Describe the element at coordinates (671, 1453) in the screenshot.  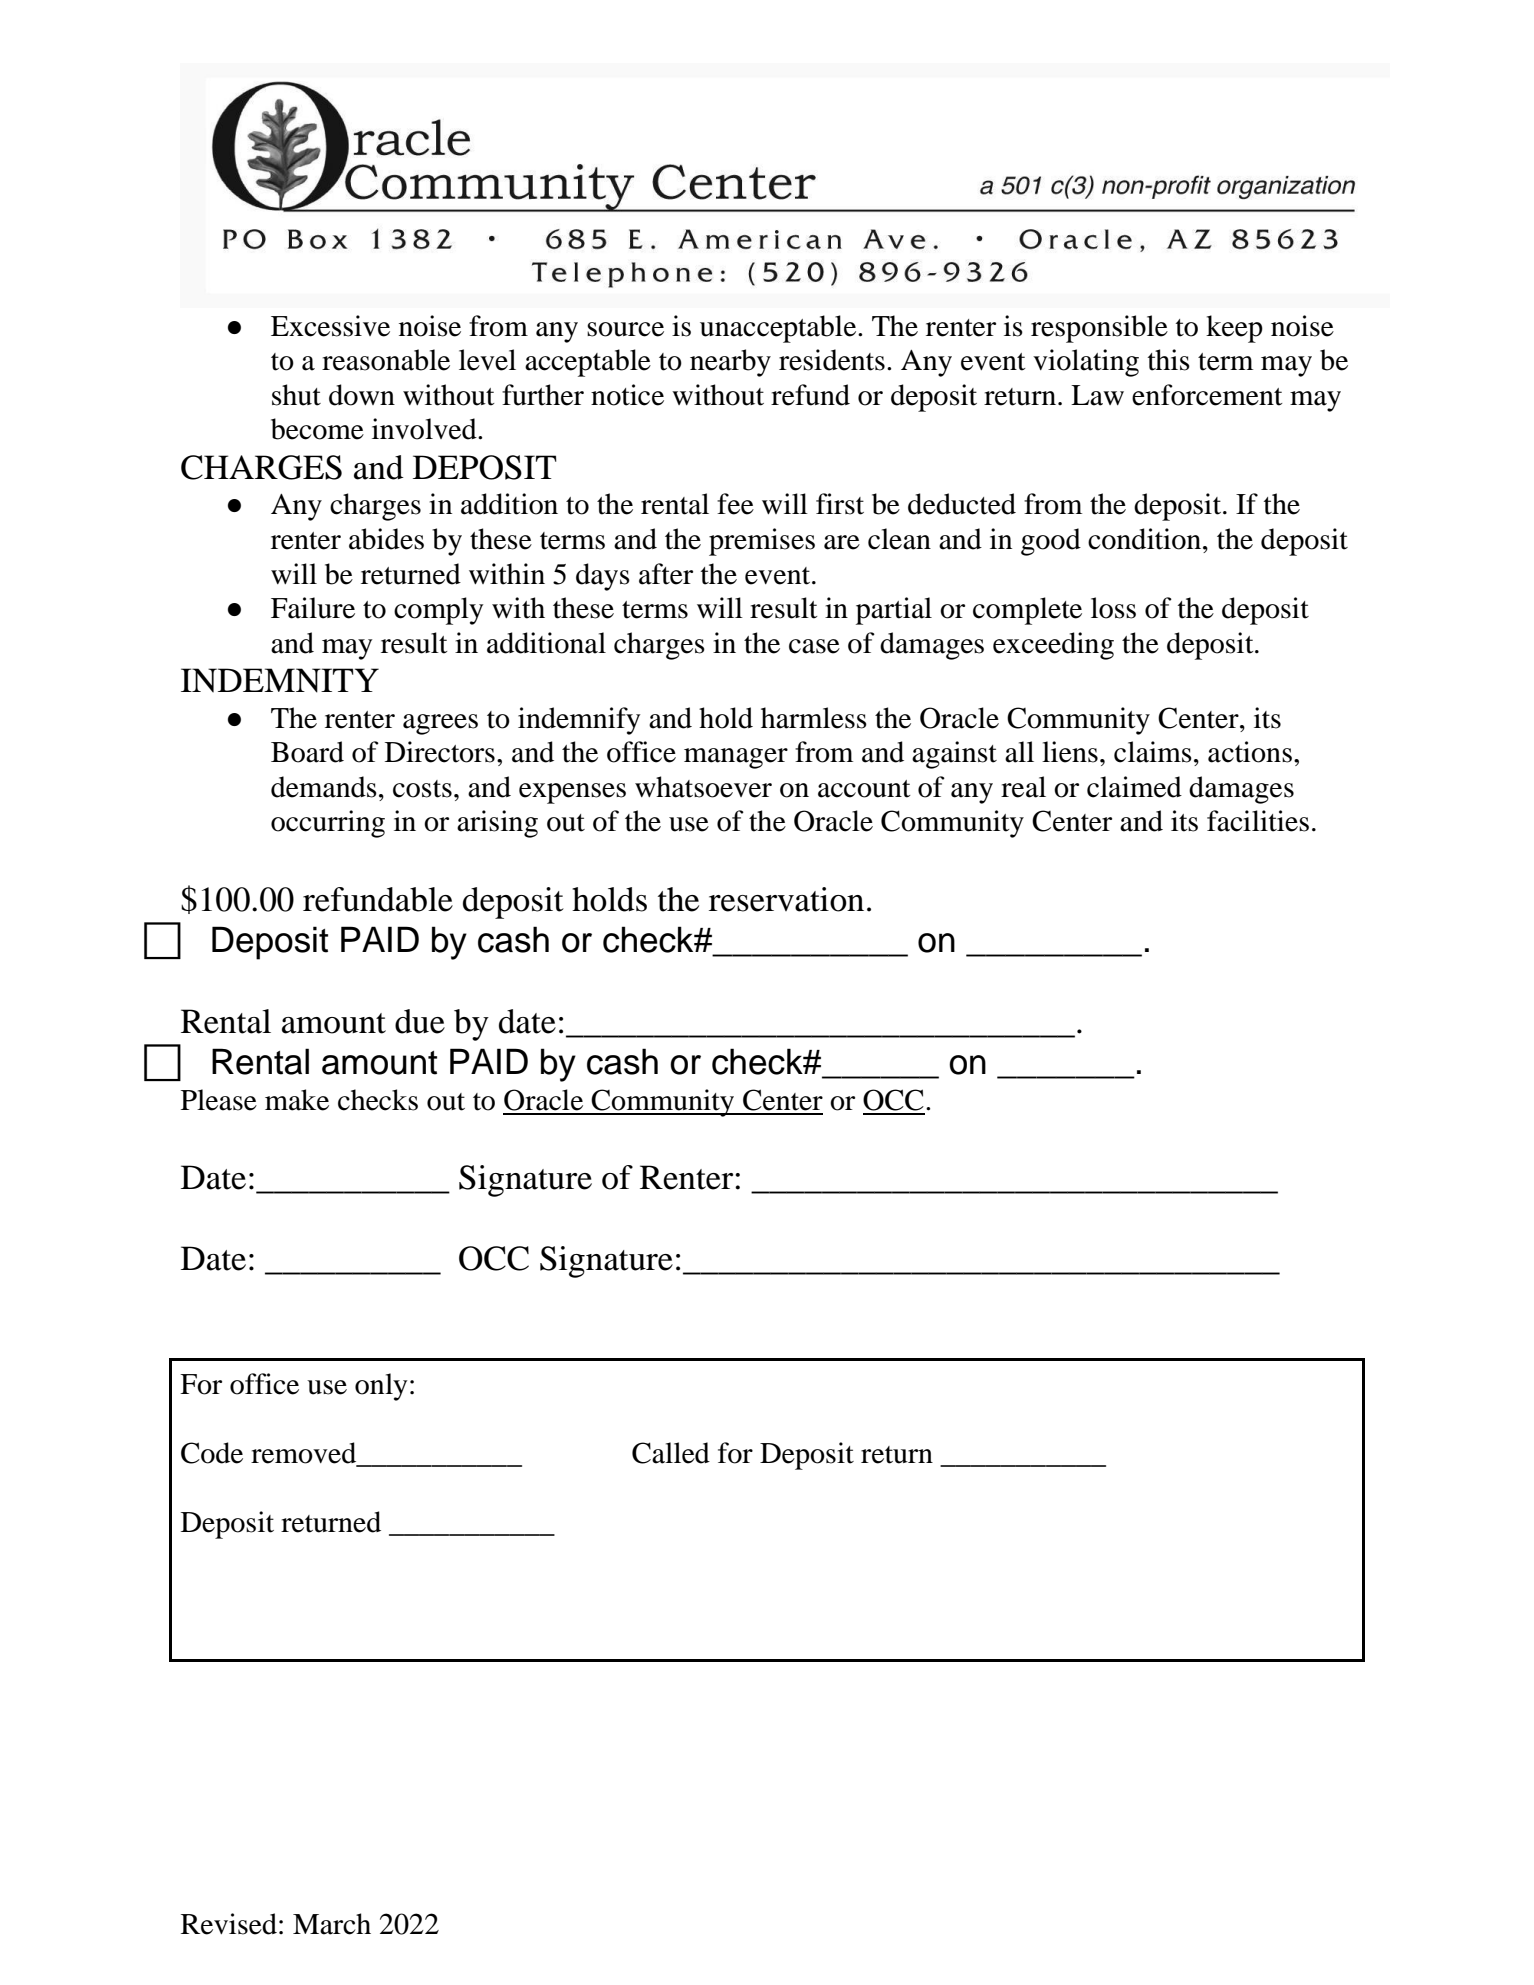
I see `Called` at that location.
